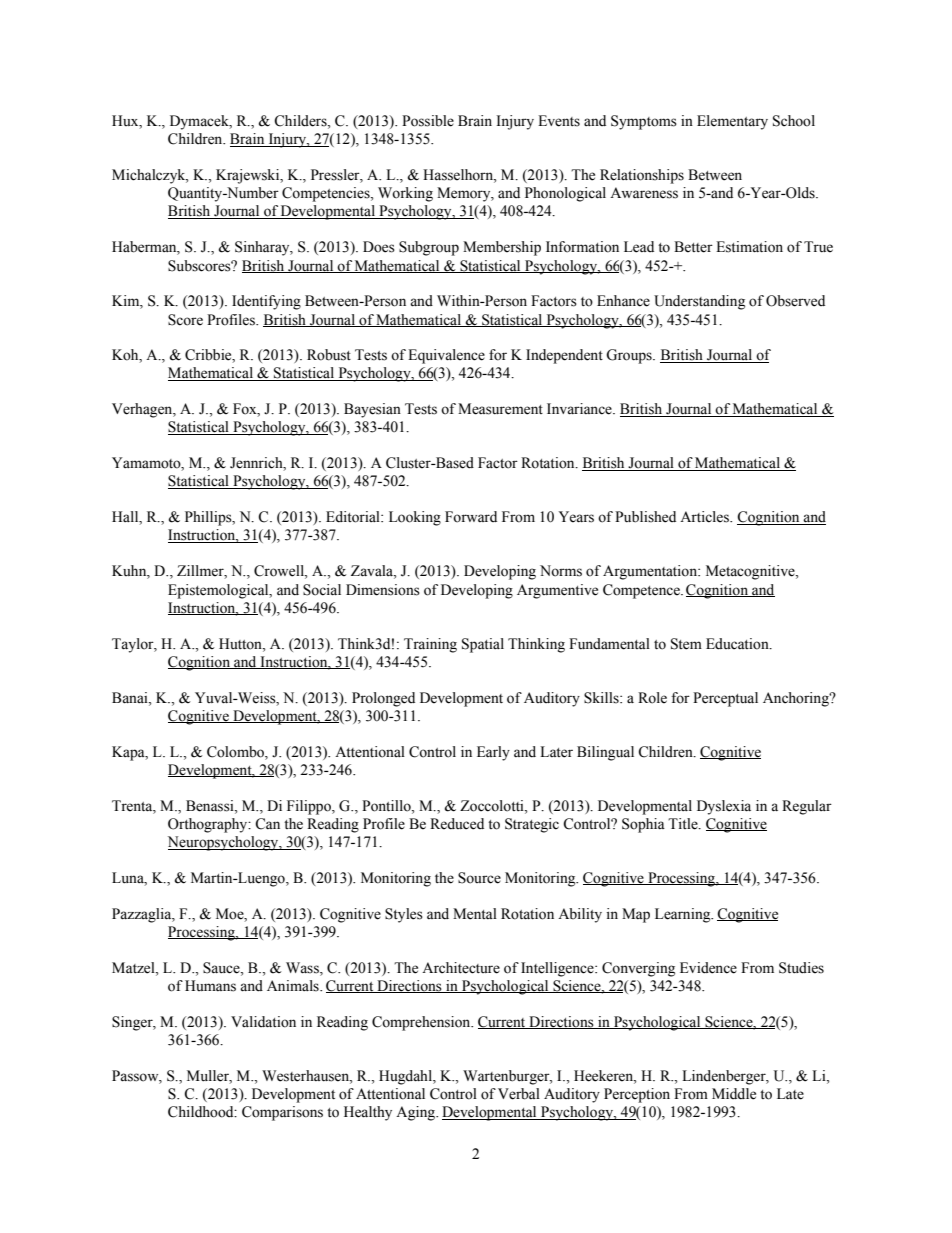  I want to click on Can, so click(267, 824).
